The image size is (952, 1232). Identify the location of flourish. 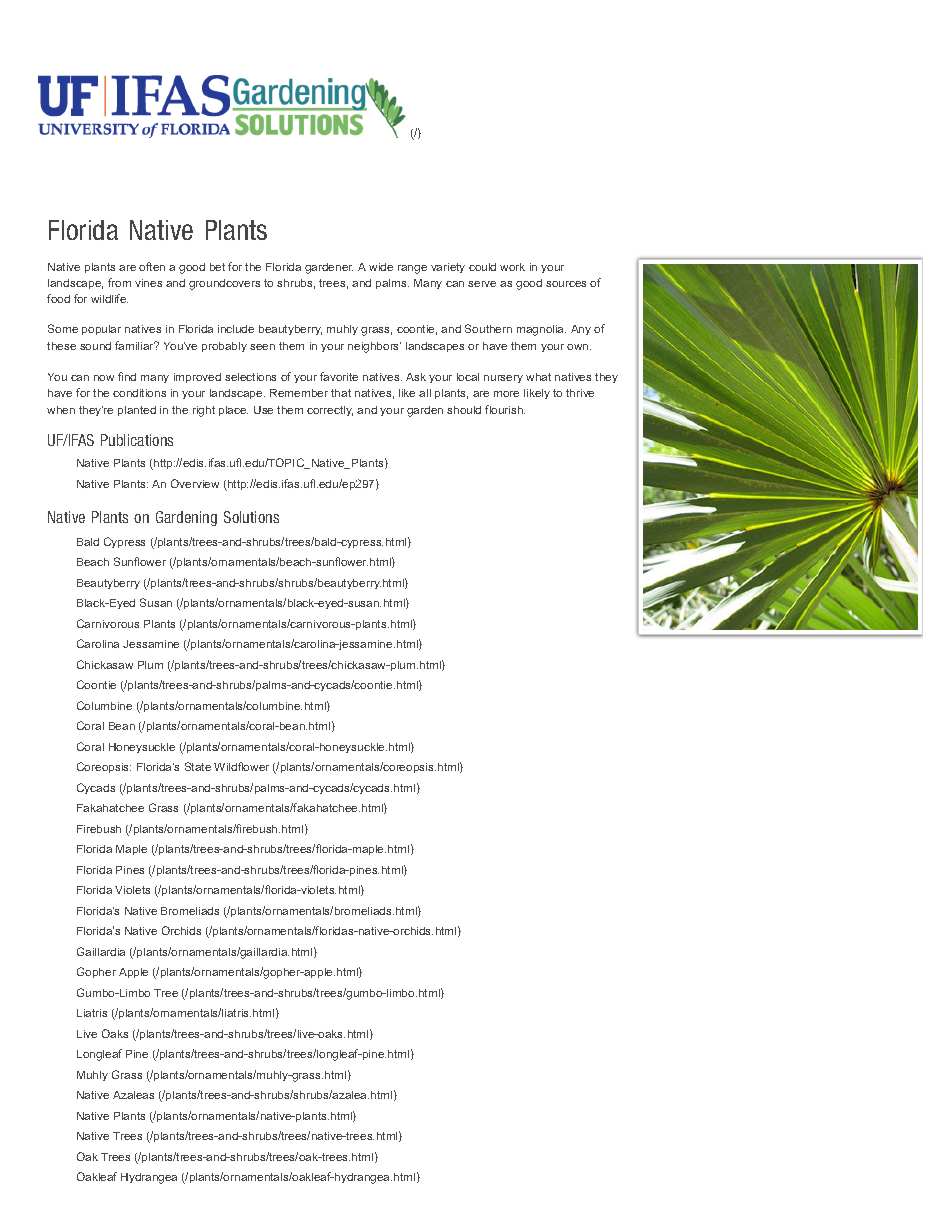
(505, 409).
